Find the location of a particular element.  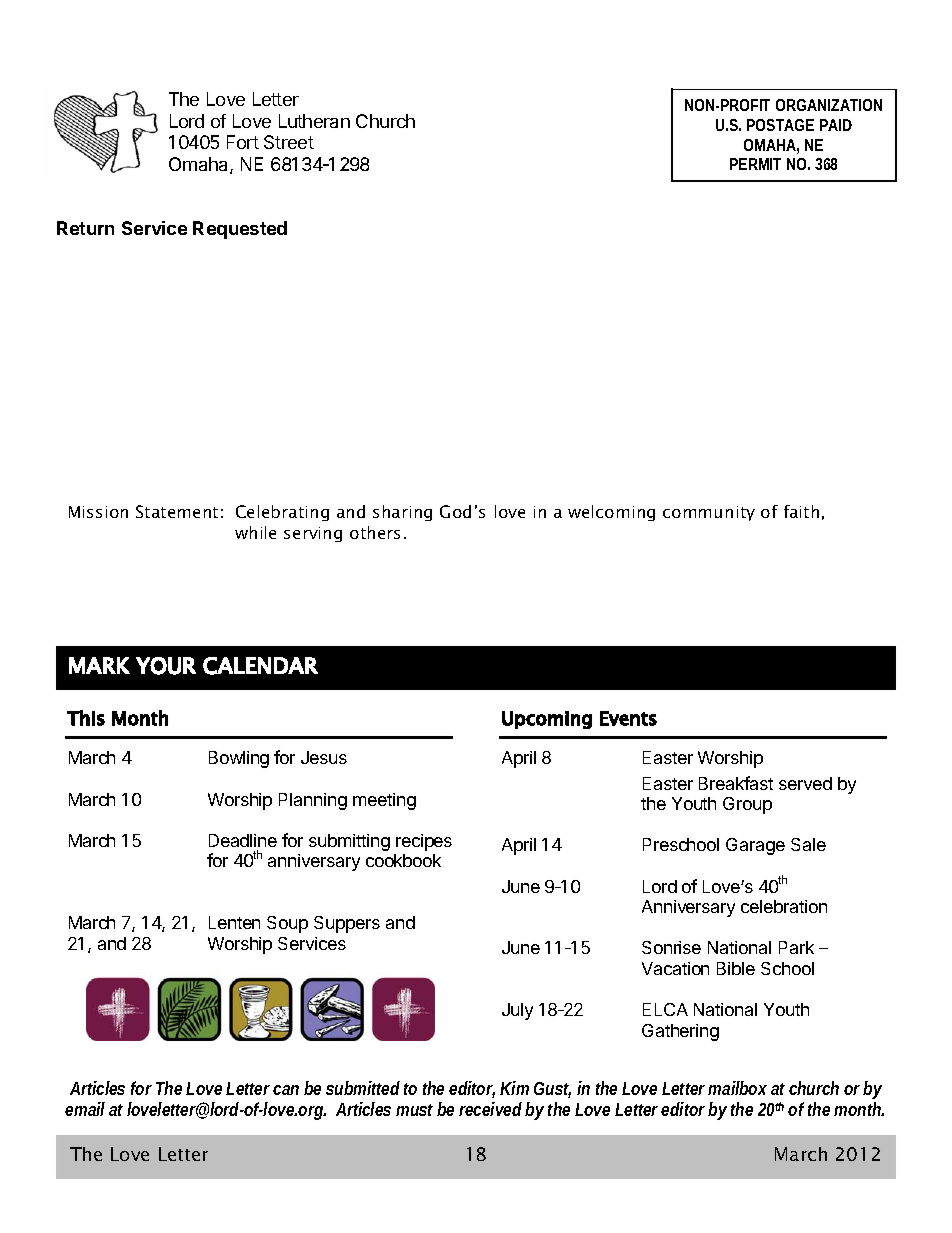

YOUR is located at coordinates (166, 666).
